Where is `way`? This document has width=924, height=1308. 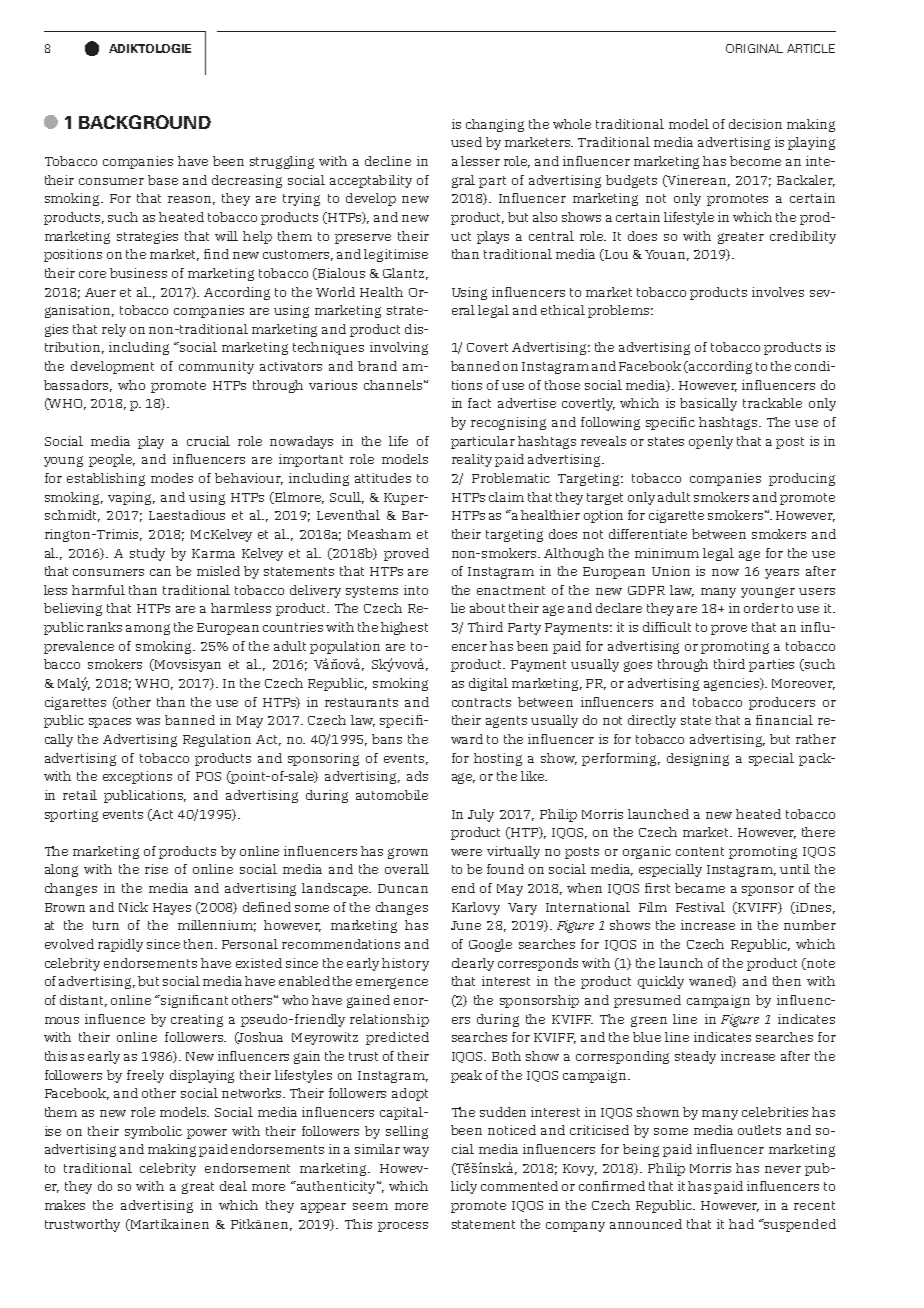 way is located at coordinates (416, 1152).
